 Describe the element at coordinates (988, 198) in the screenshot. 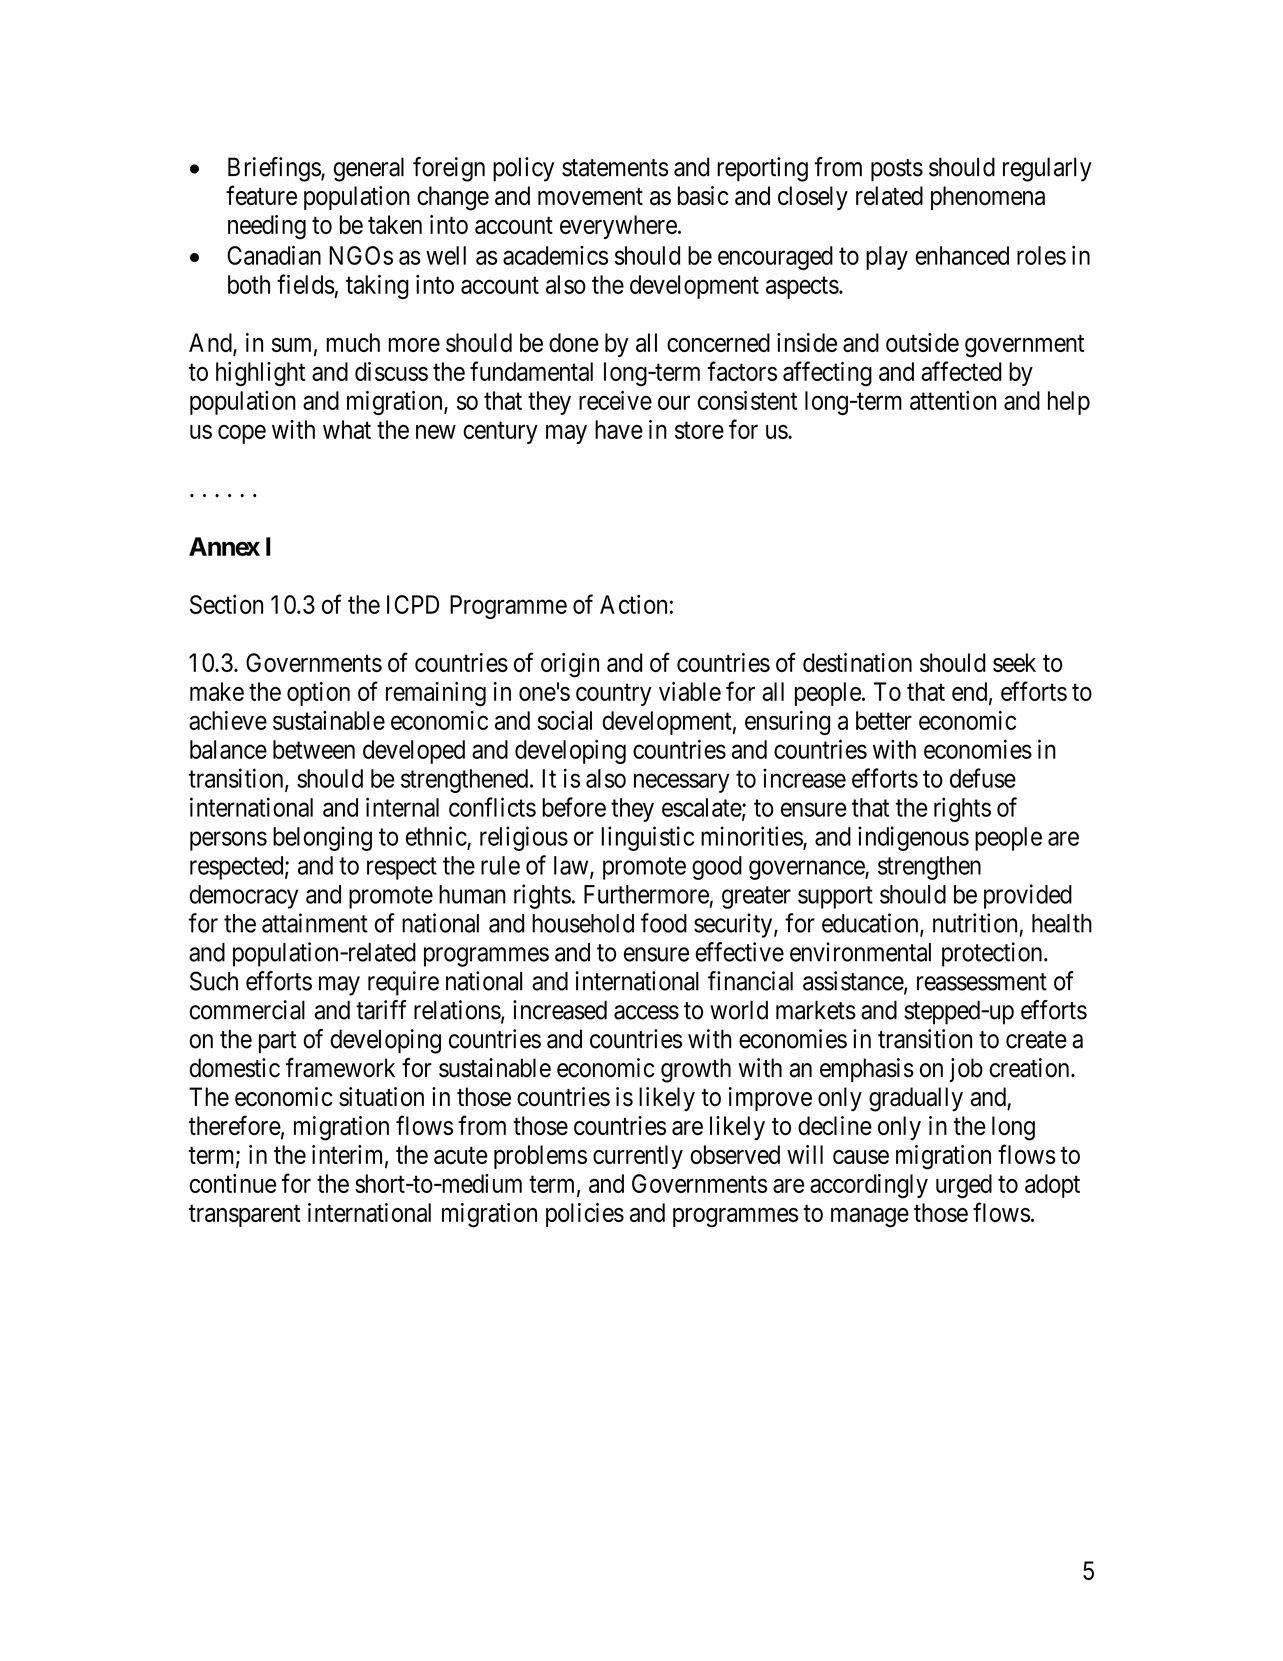

I see `phenomena` at that location.
